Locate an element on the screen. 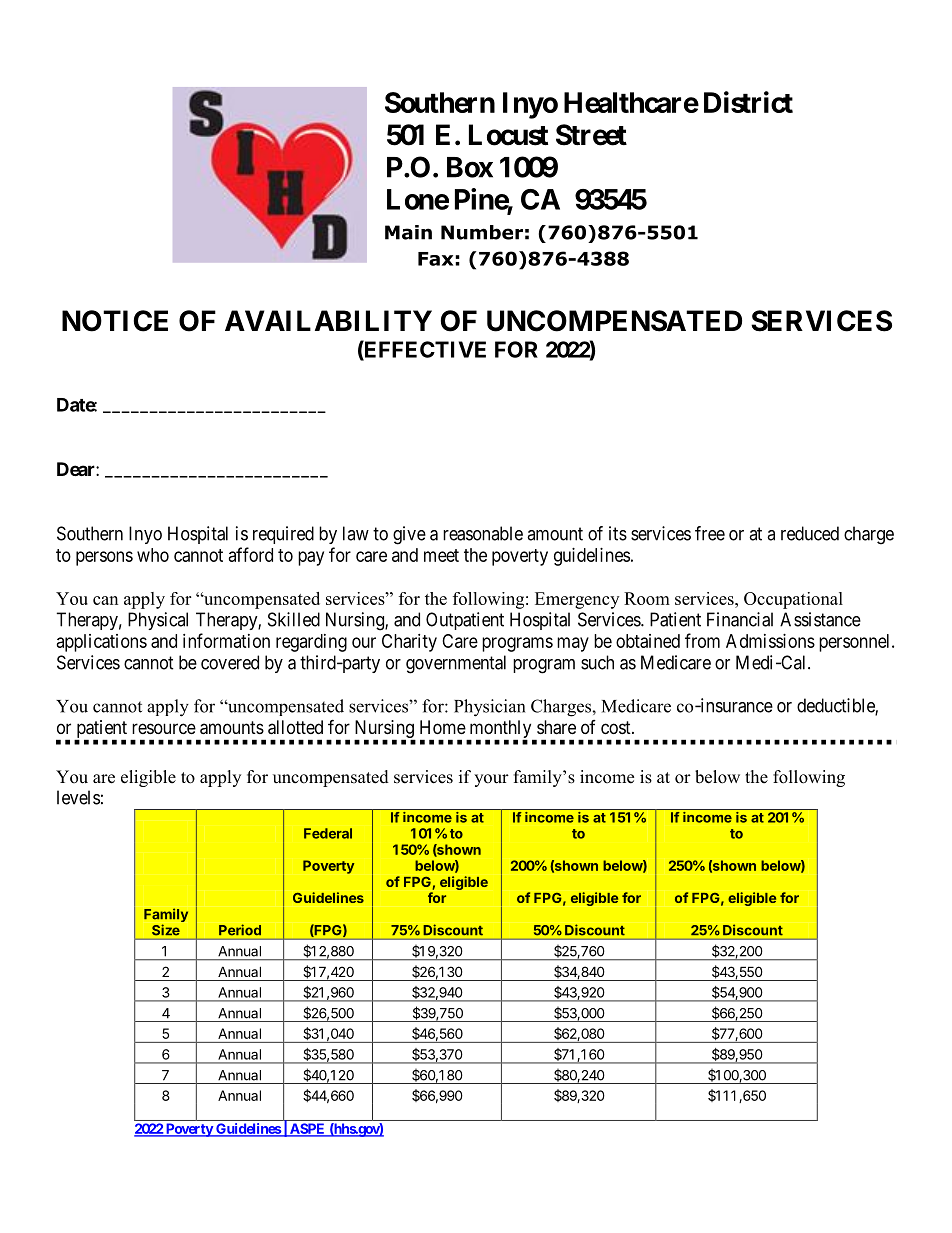 Image resolution: width=952 pixels, height=1233 pixels. Federal is located at coordinates (328, 833).
